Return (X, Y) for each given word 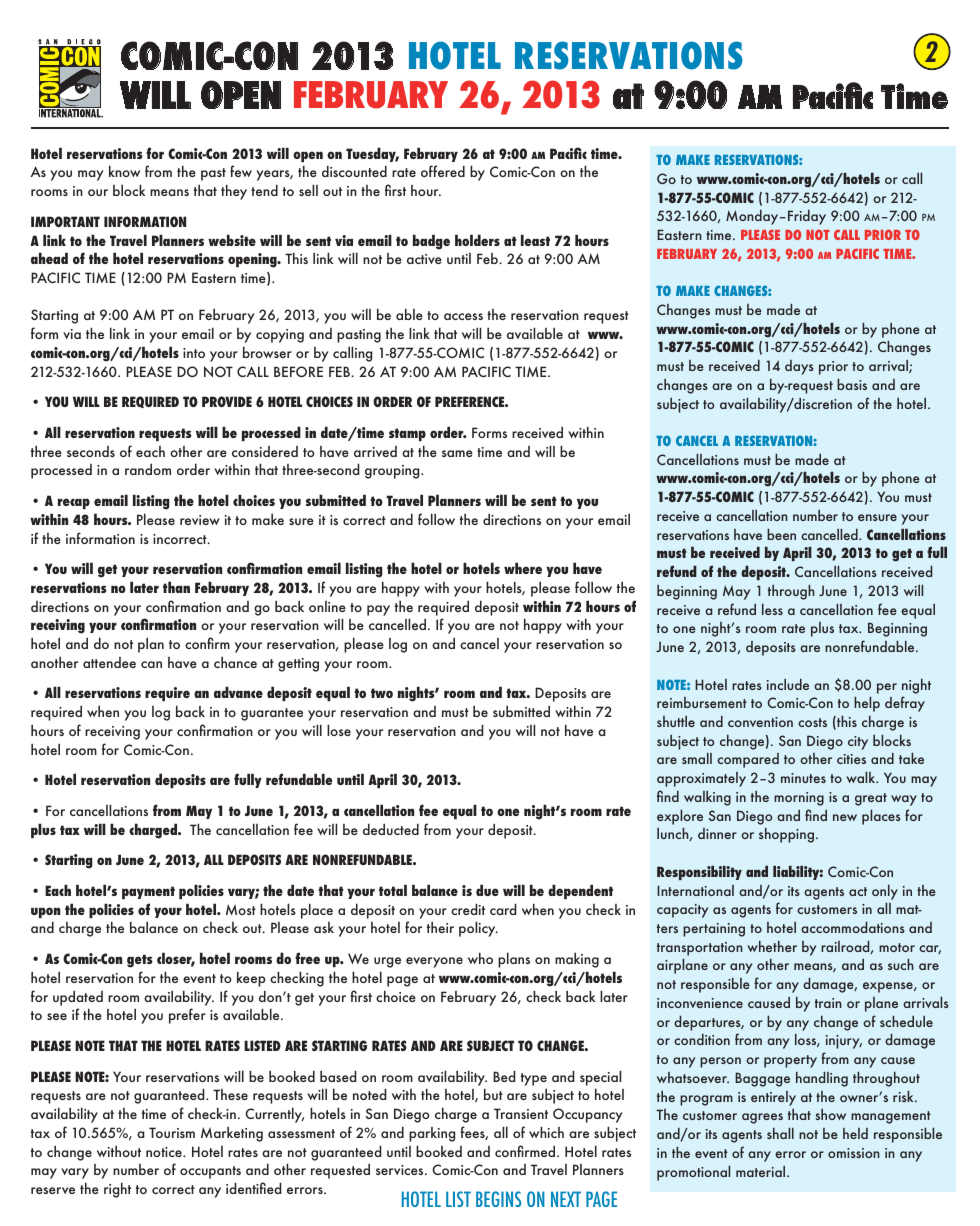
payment (148, 892)
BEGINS (498, 1199)
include (788, 684)
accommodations (853, 927)
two (382, 693)
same (457, 453)
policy (478, 929)
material (762, 1171)
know (124, 171)
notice (165, 1152)
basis (852, 384)
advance (238, 692)
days (799, 367)
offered (443, 171)
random (148, 469)
